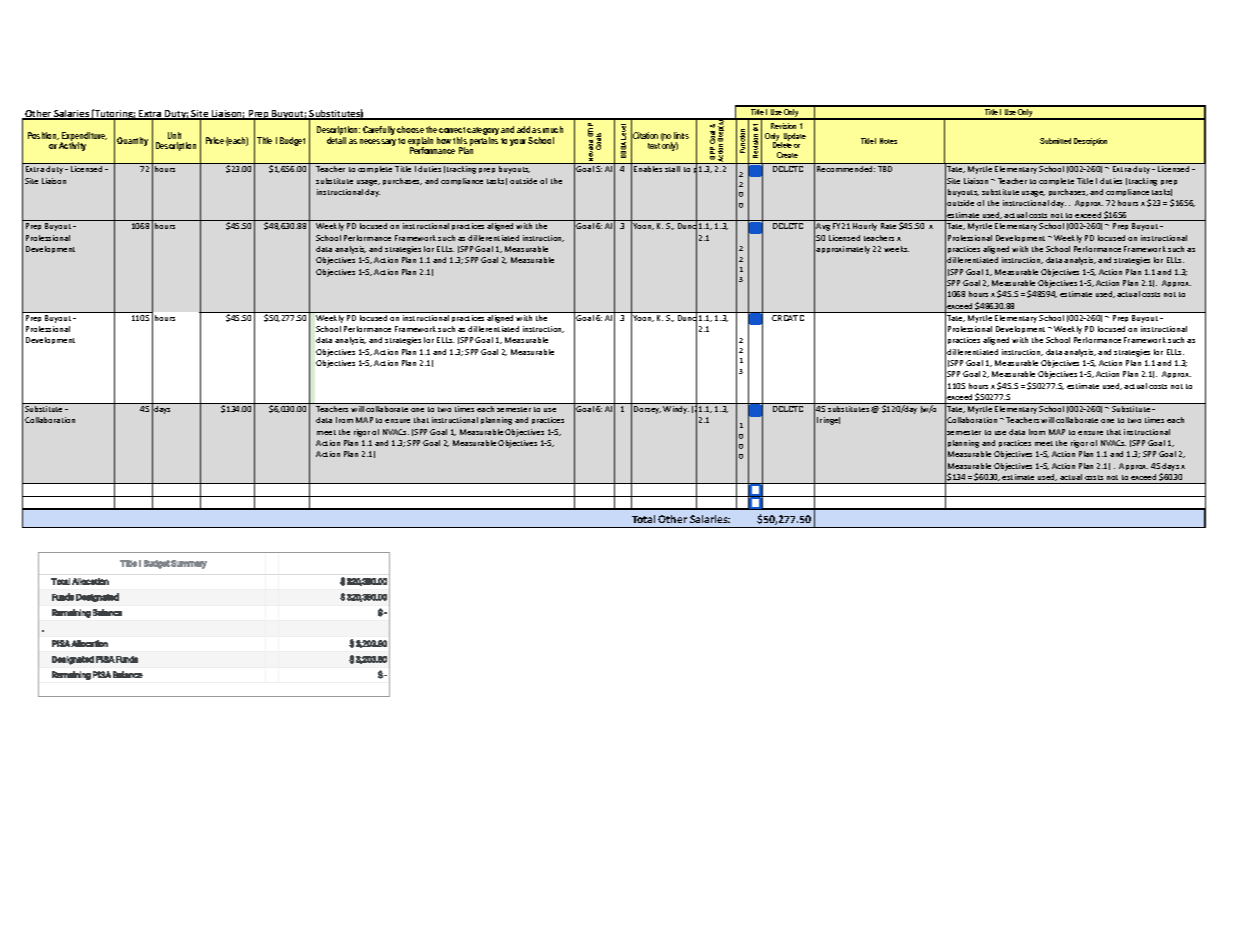 The width and height of the document is (1233, 952). Describe the element at coordinates (1055, 141) in the document. I see `Submitted` at that location.
